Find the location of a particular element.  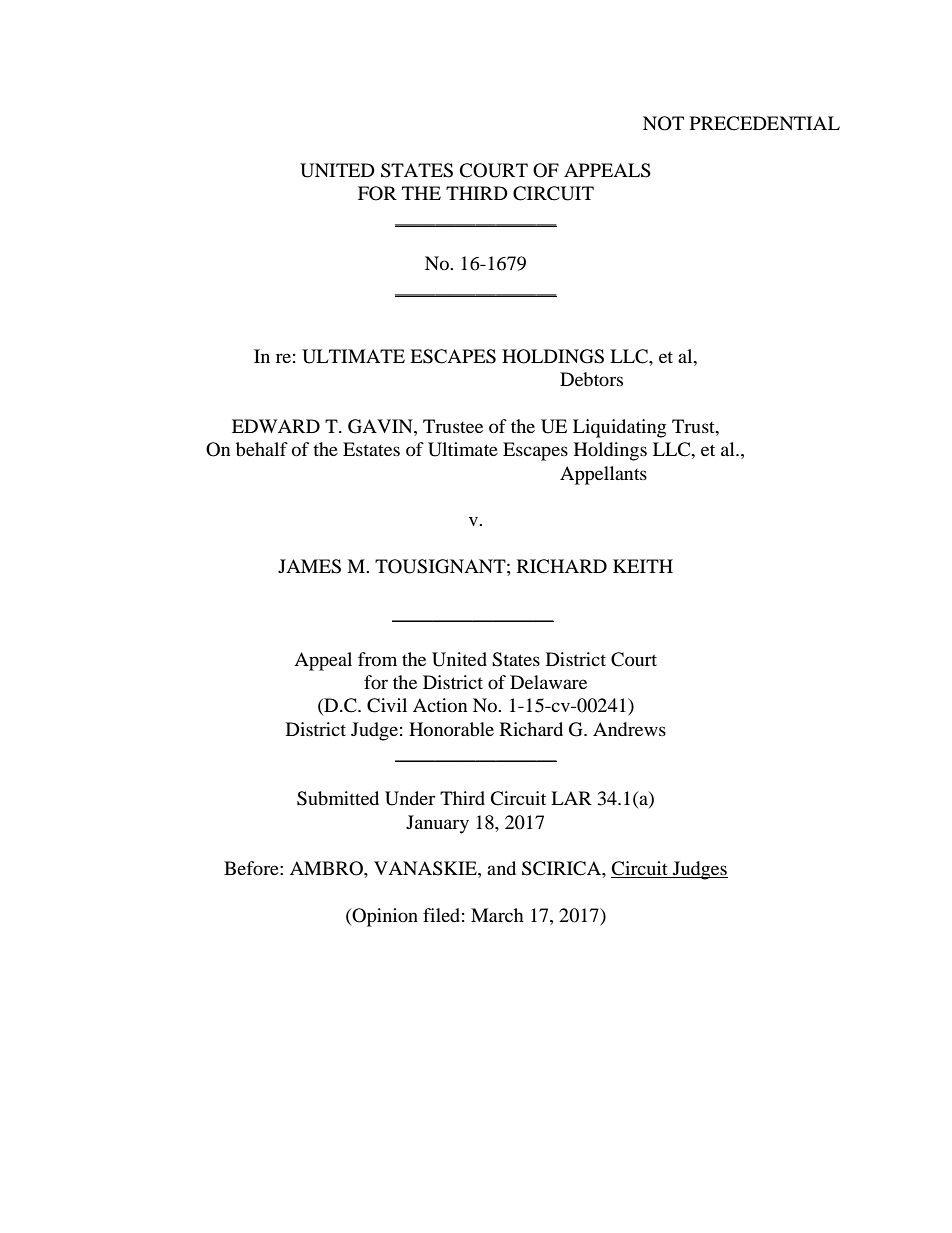

Debtors is located at coordinates (591, 379).
